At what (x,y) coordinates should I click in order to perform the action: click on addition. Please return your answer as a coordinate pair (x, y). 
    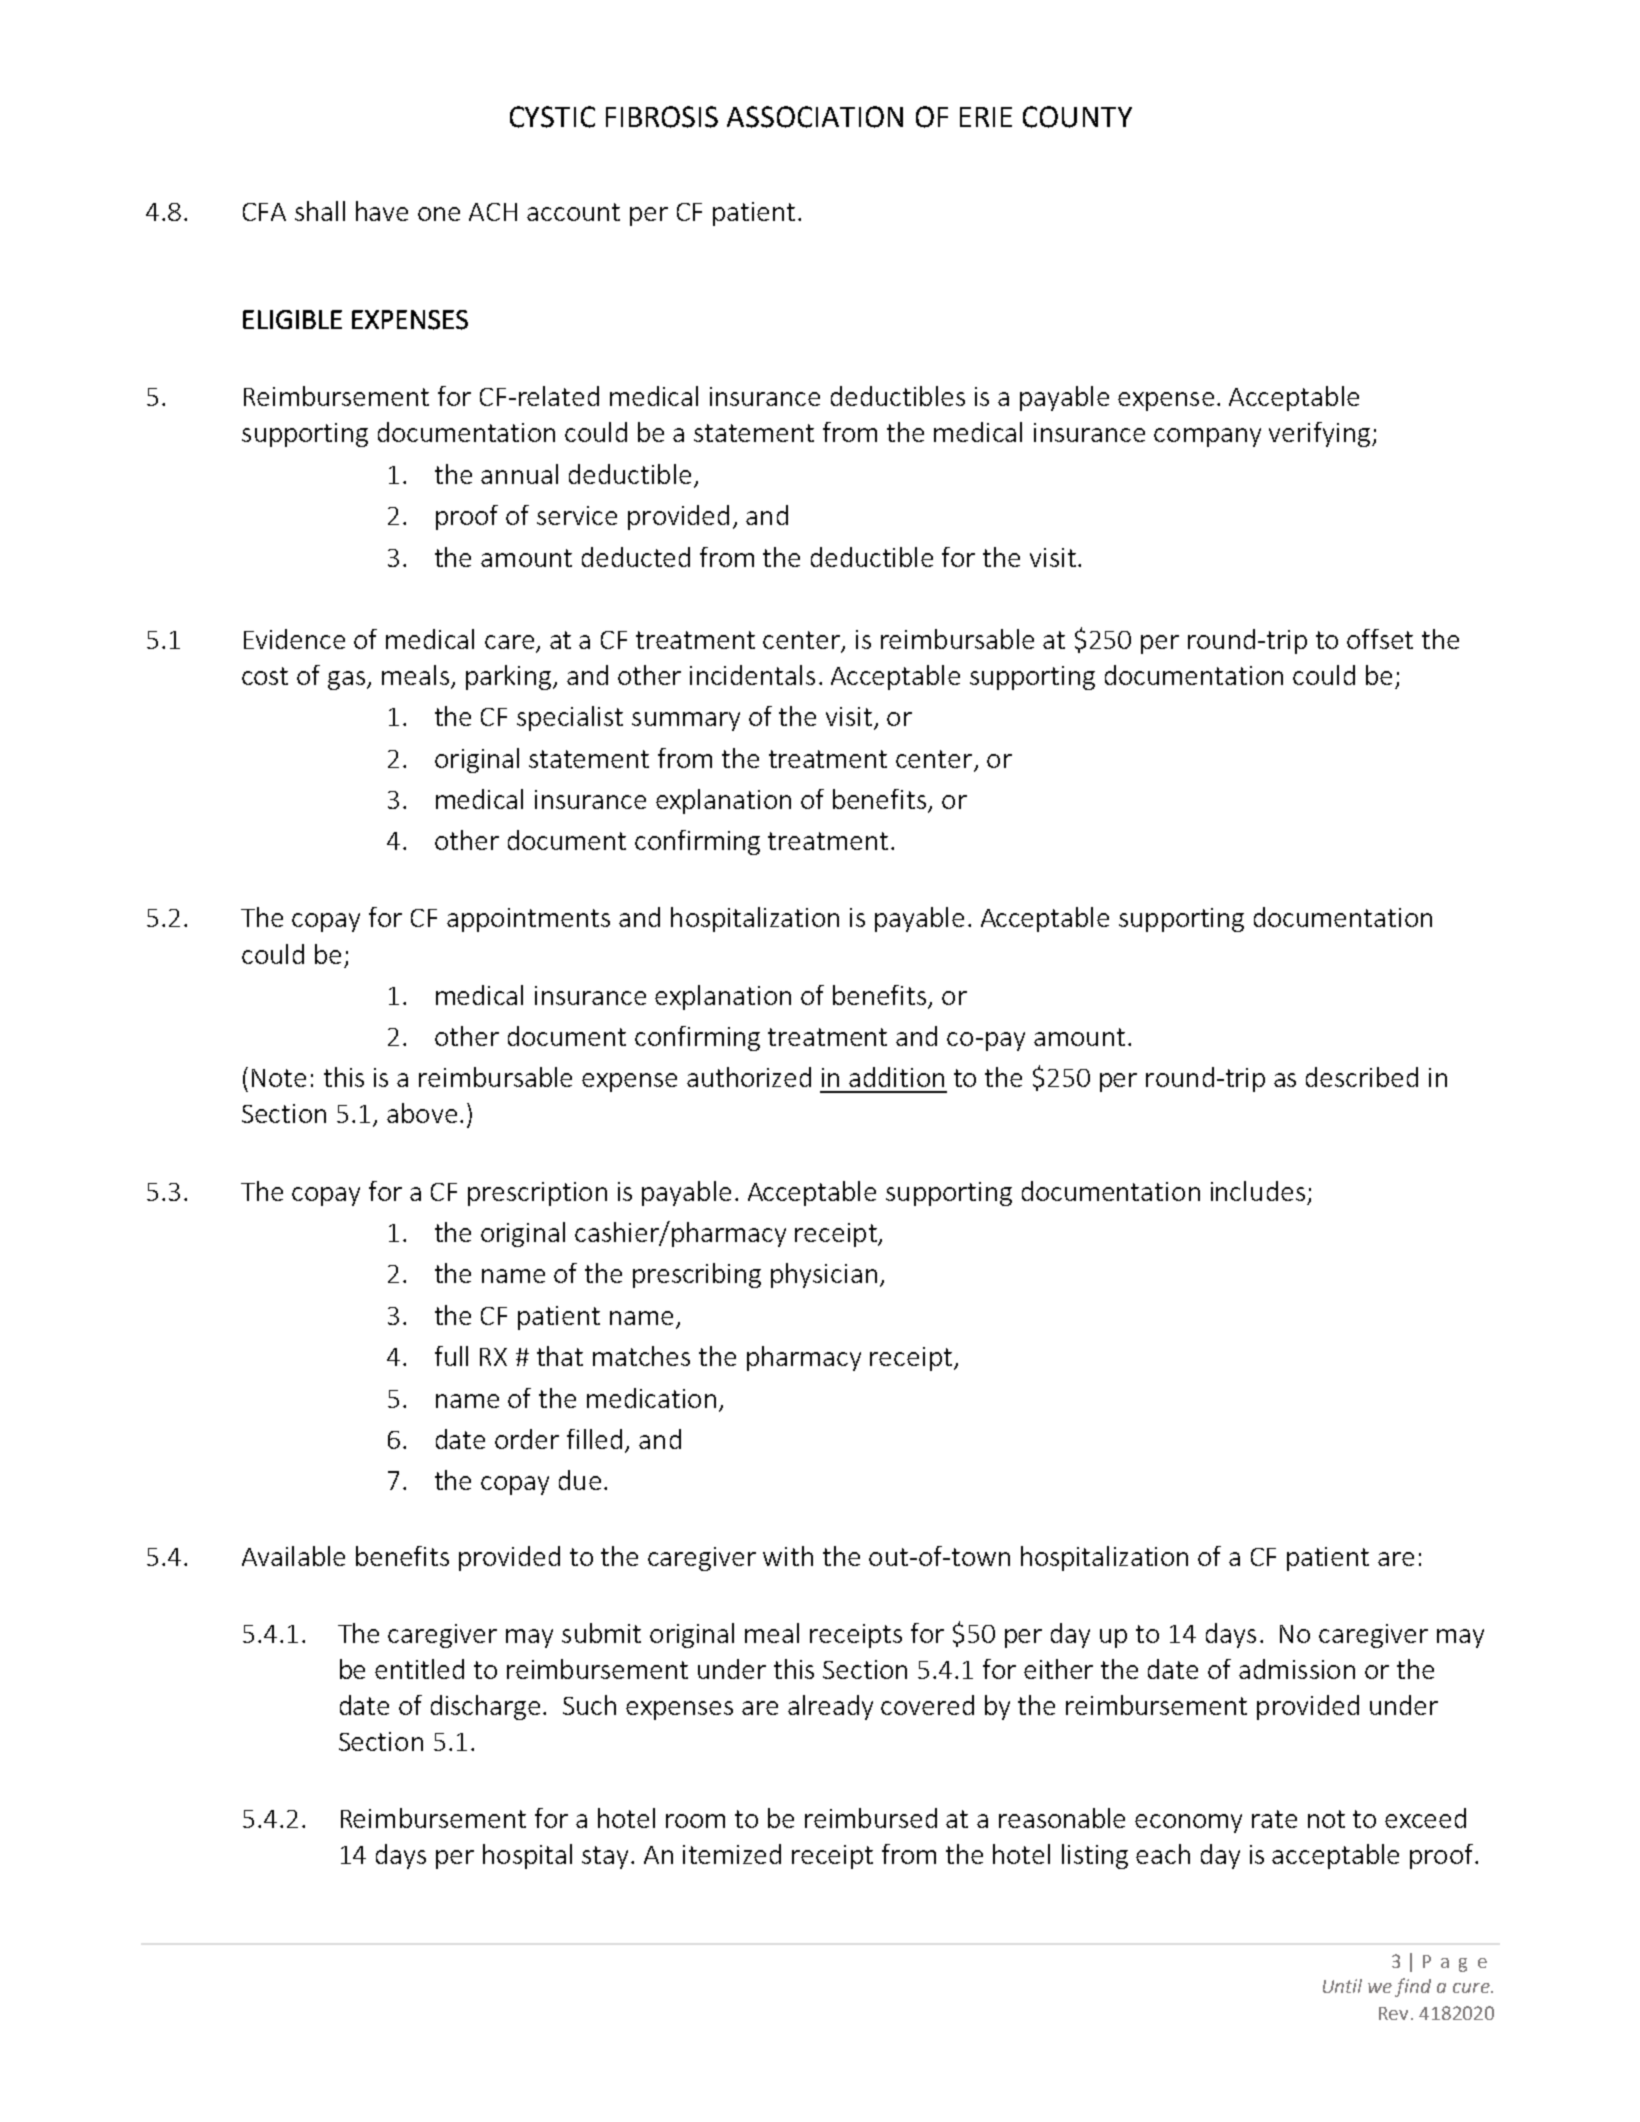
    Looking at the image, I should click on (896, 1077).
